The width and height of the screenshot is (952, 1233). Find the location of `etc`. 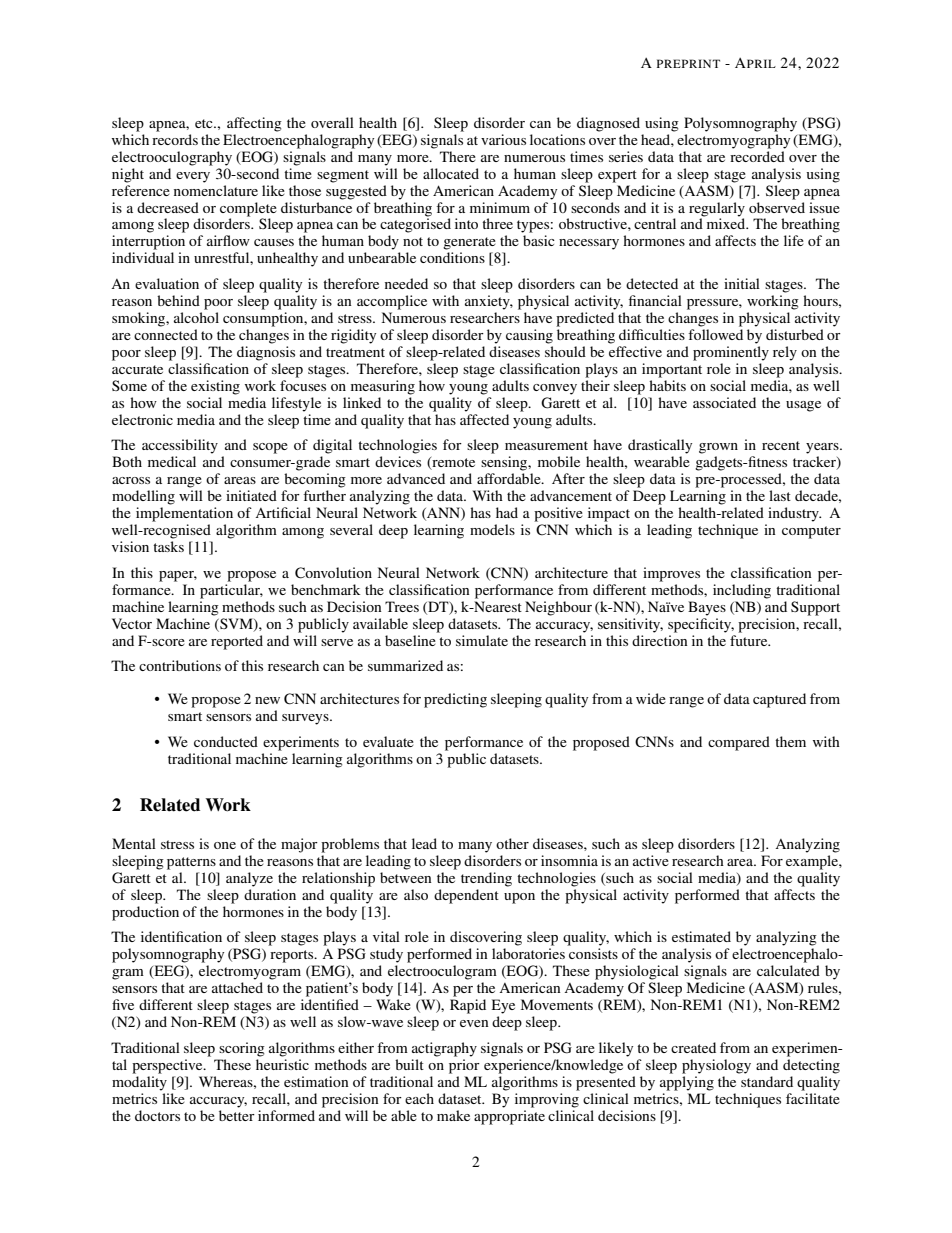

etc is located at coordinates (205, 123).
